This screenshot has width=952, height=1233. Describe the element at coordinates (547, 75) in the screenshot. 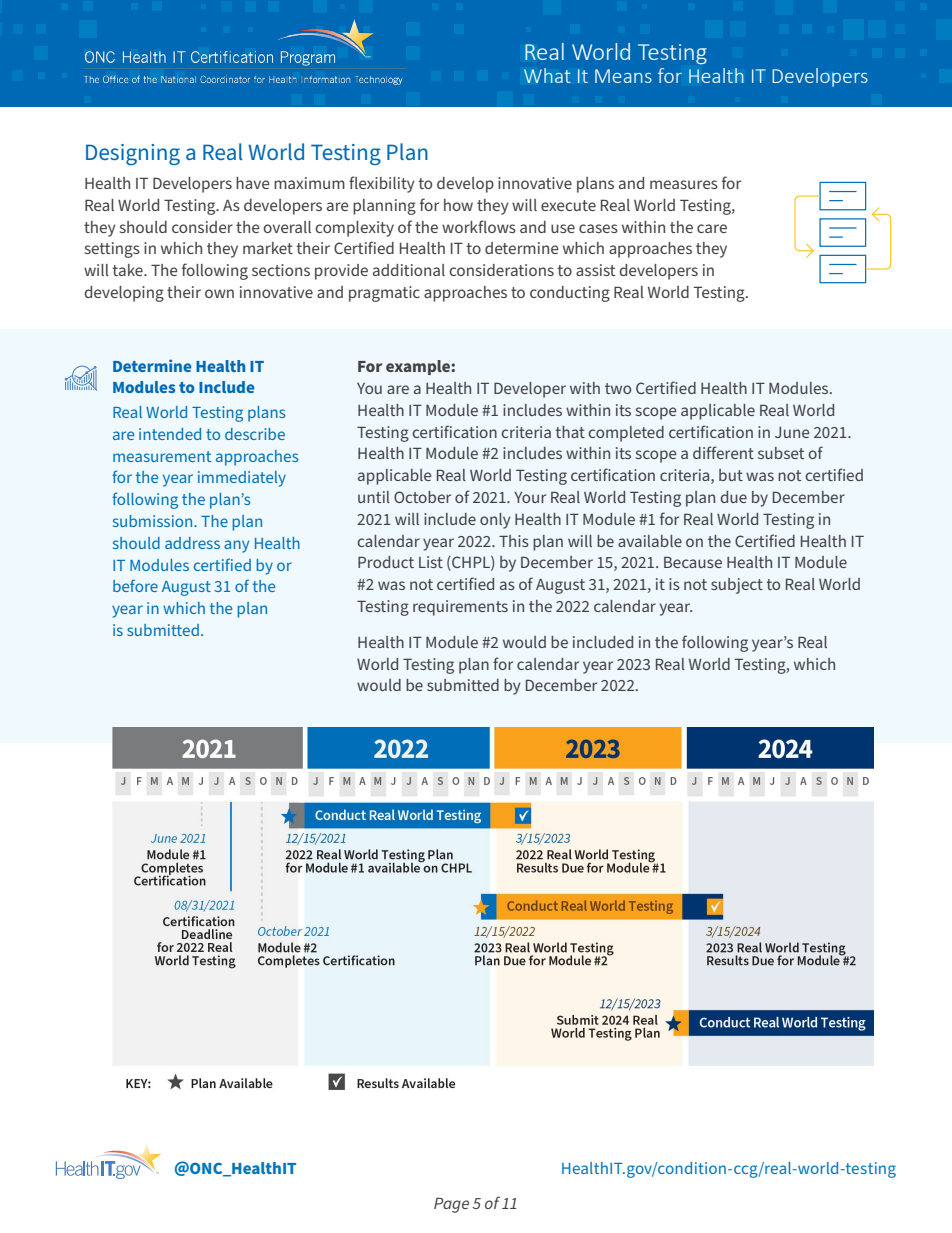

I see `What` at that location.
